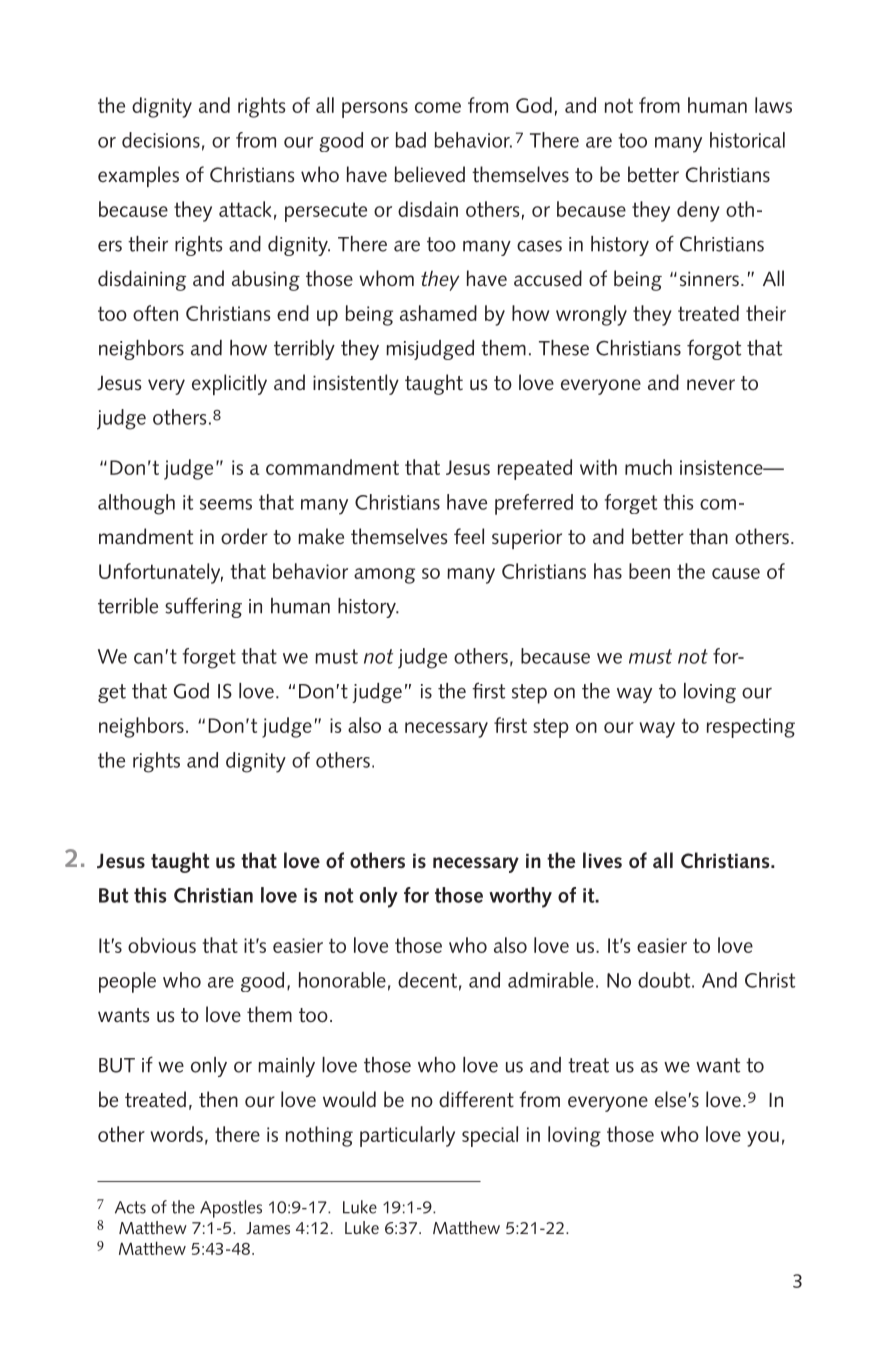  I want to click on historical, so click(747, 140).
